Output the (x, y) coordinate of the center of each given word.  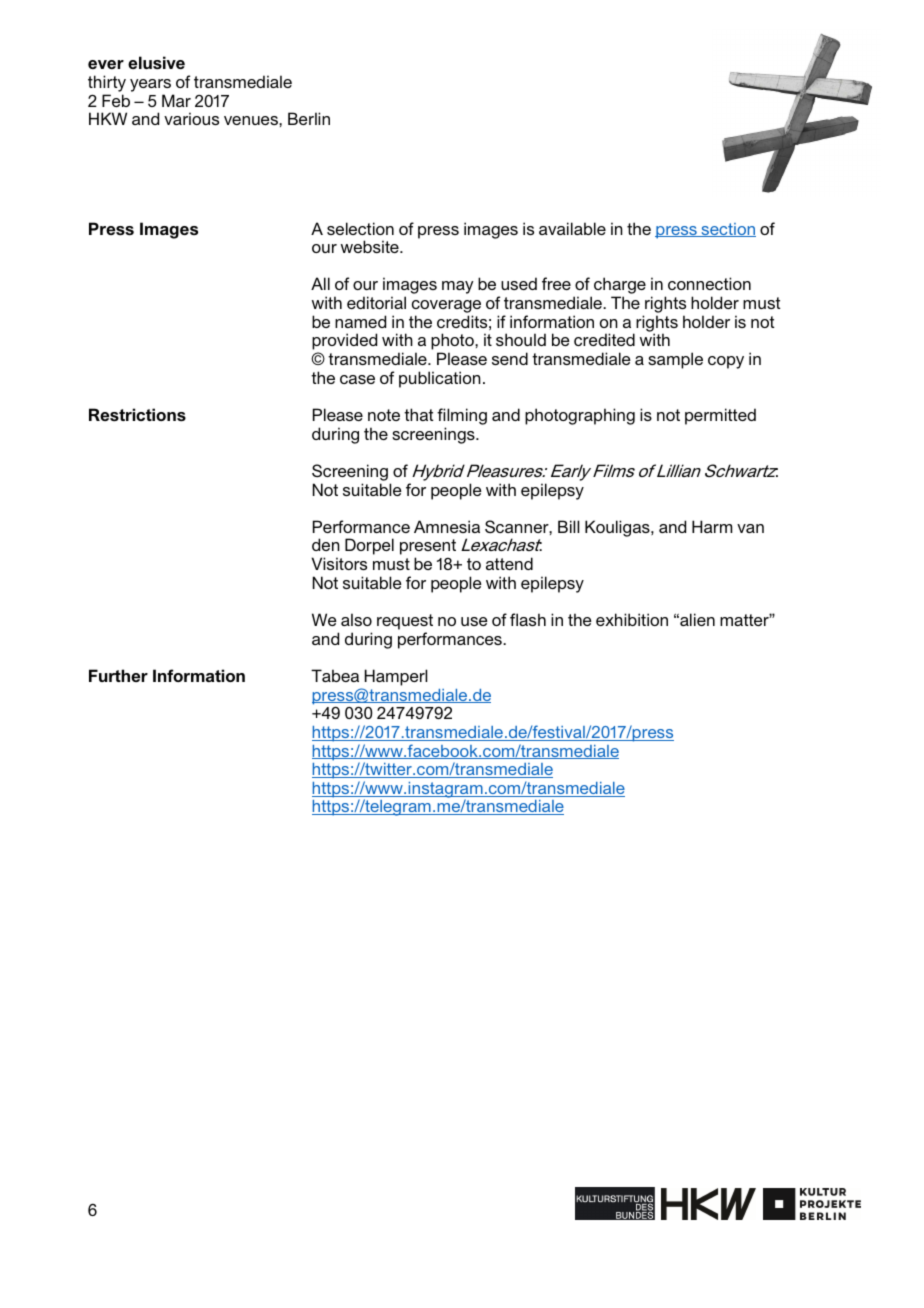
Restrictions (137, 415)
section (727, 230)
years (151, 87)
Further (118, 675)
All (320, 283)
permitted (720, 416)
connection (709, 283)
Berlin (309, 118)
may (458, 287)
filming (462, 418)
